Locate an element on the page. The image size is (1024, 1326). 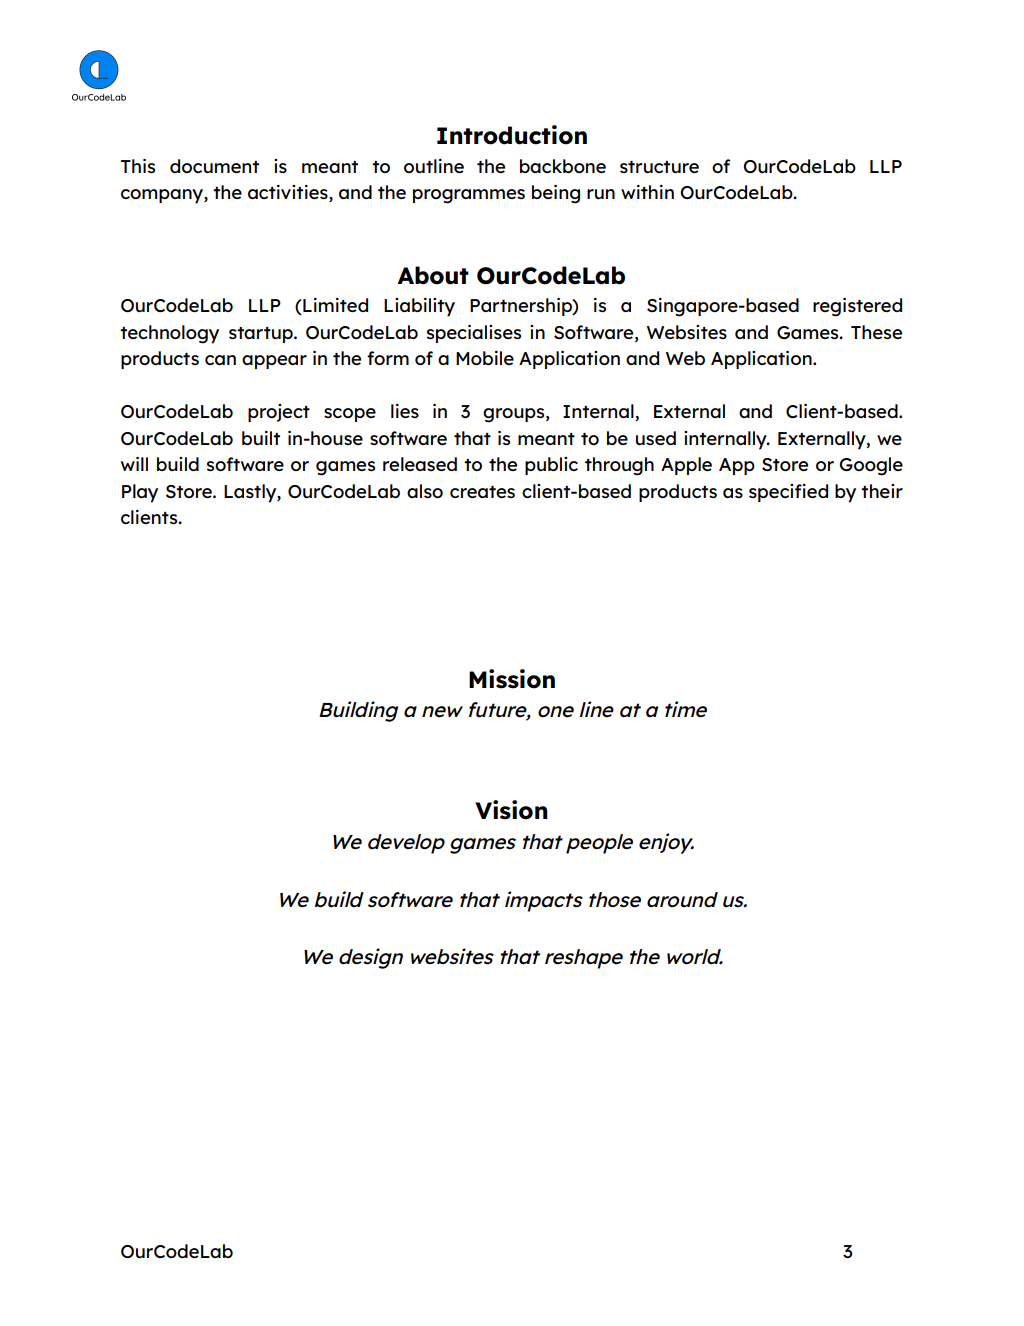
Introduction is located at coordinates (512, 135).
